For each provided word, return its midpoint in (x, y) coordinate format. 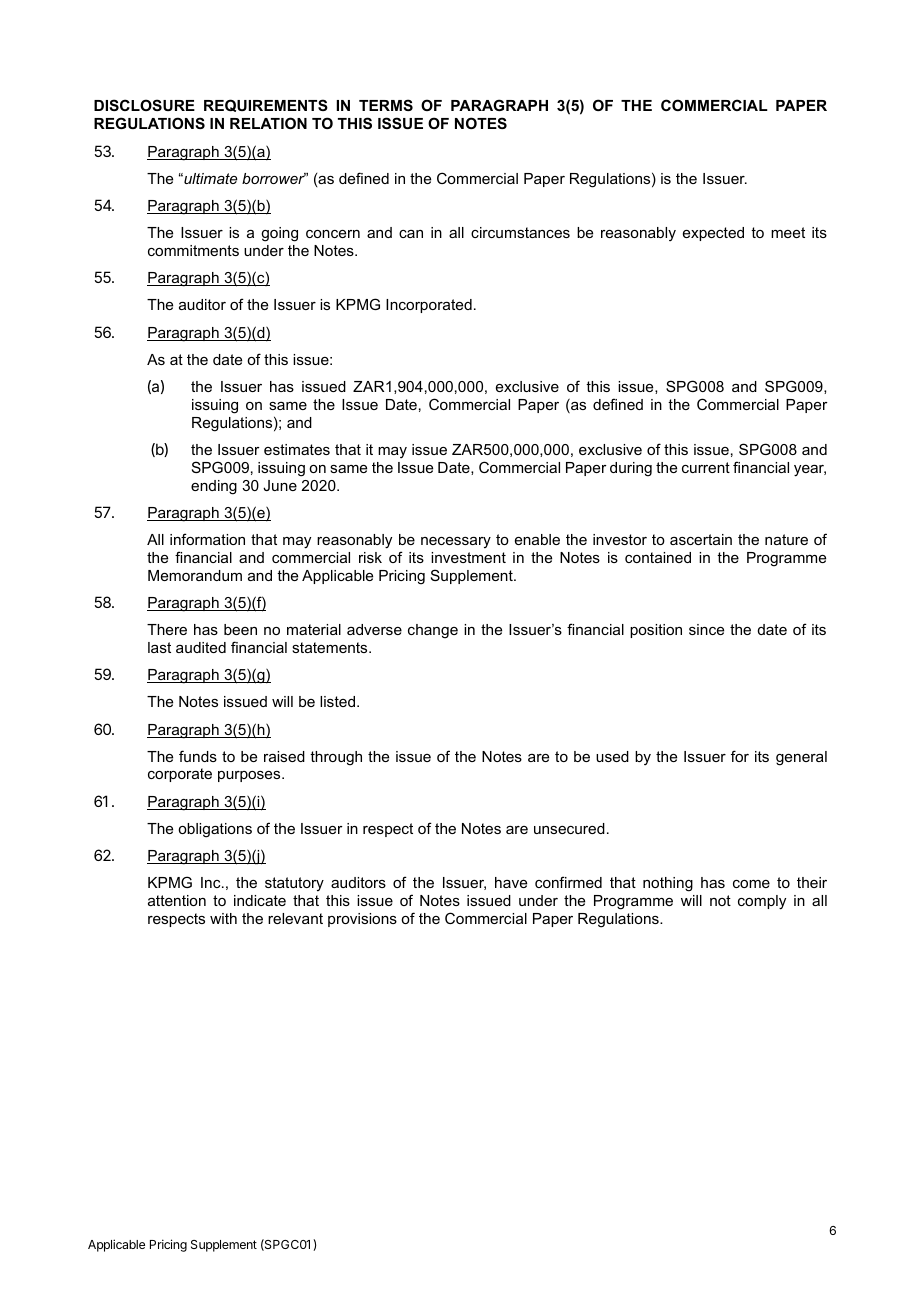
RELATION (268, 123)
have (511, 882)
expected (713, 234)
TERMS (386, 105)
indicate (260, 900)
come (751, 884)
